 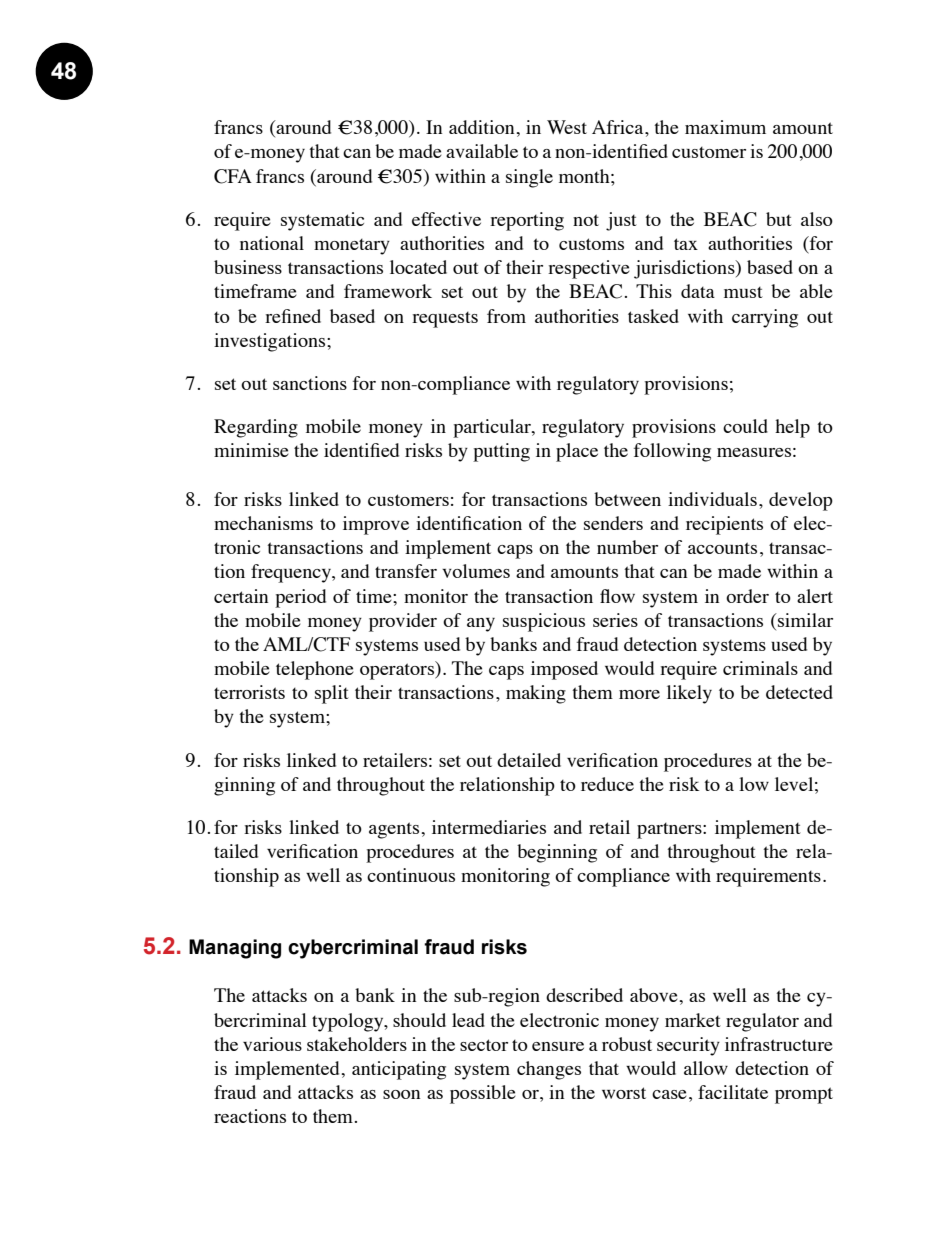 I want to click on agents, so click(x=395, y=830).
